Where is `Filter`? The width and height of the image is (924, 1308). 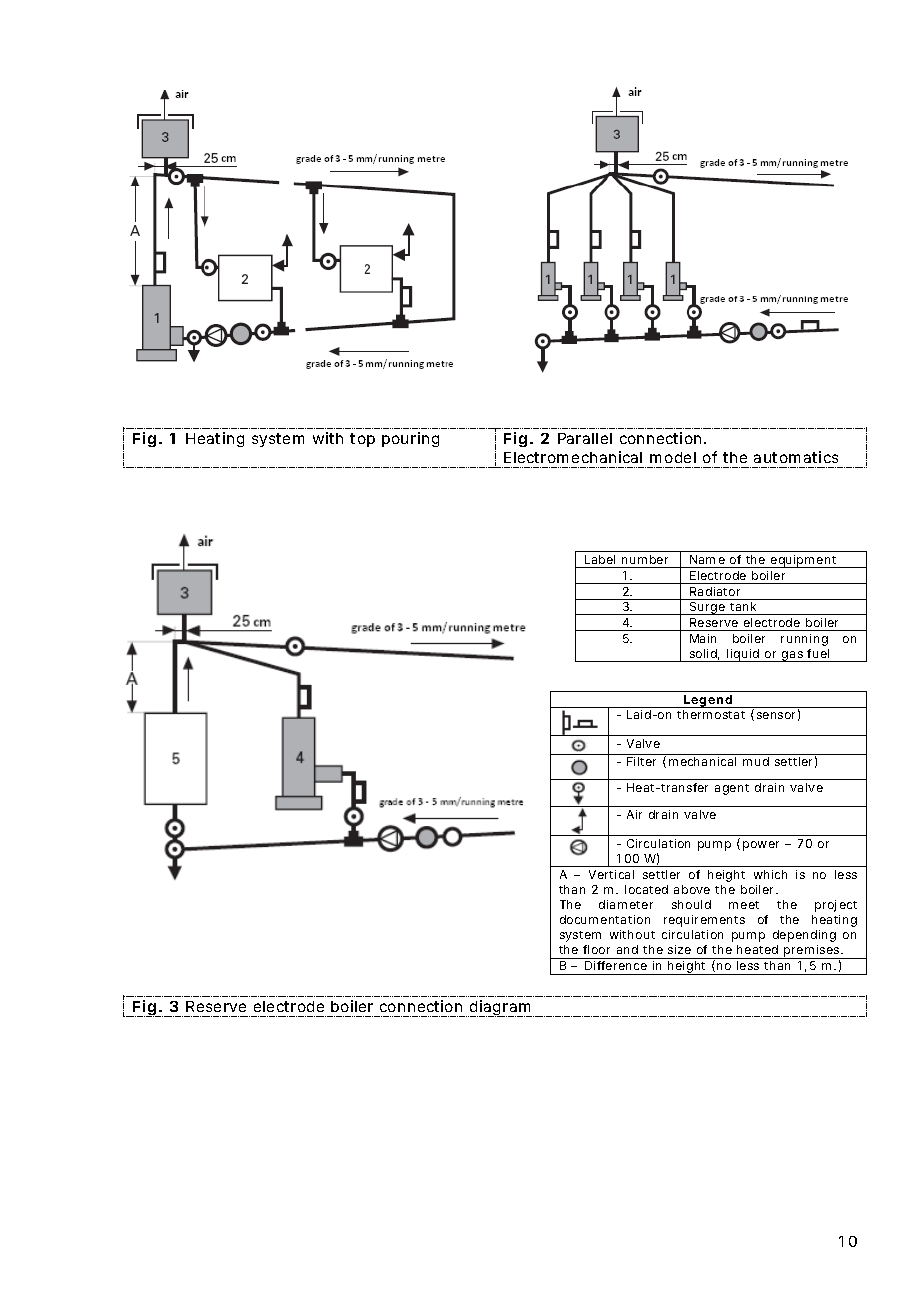
Filter is located at coordinates (641, 761).
